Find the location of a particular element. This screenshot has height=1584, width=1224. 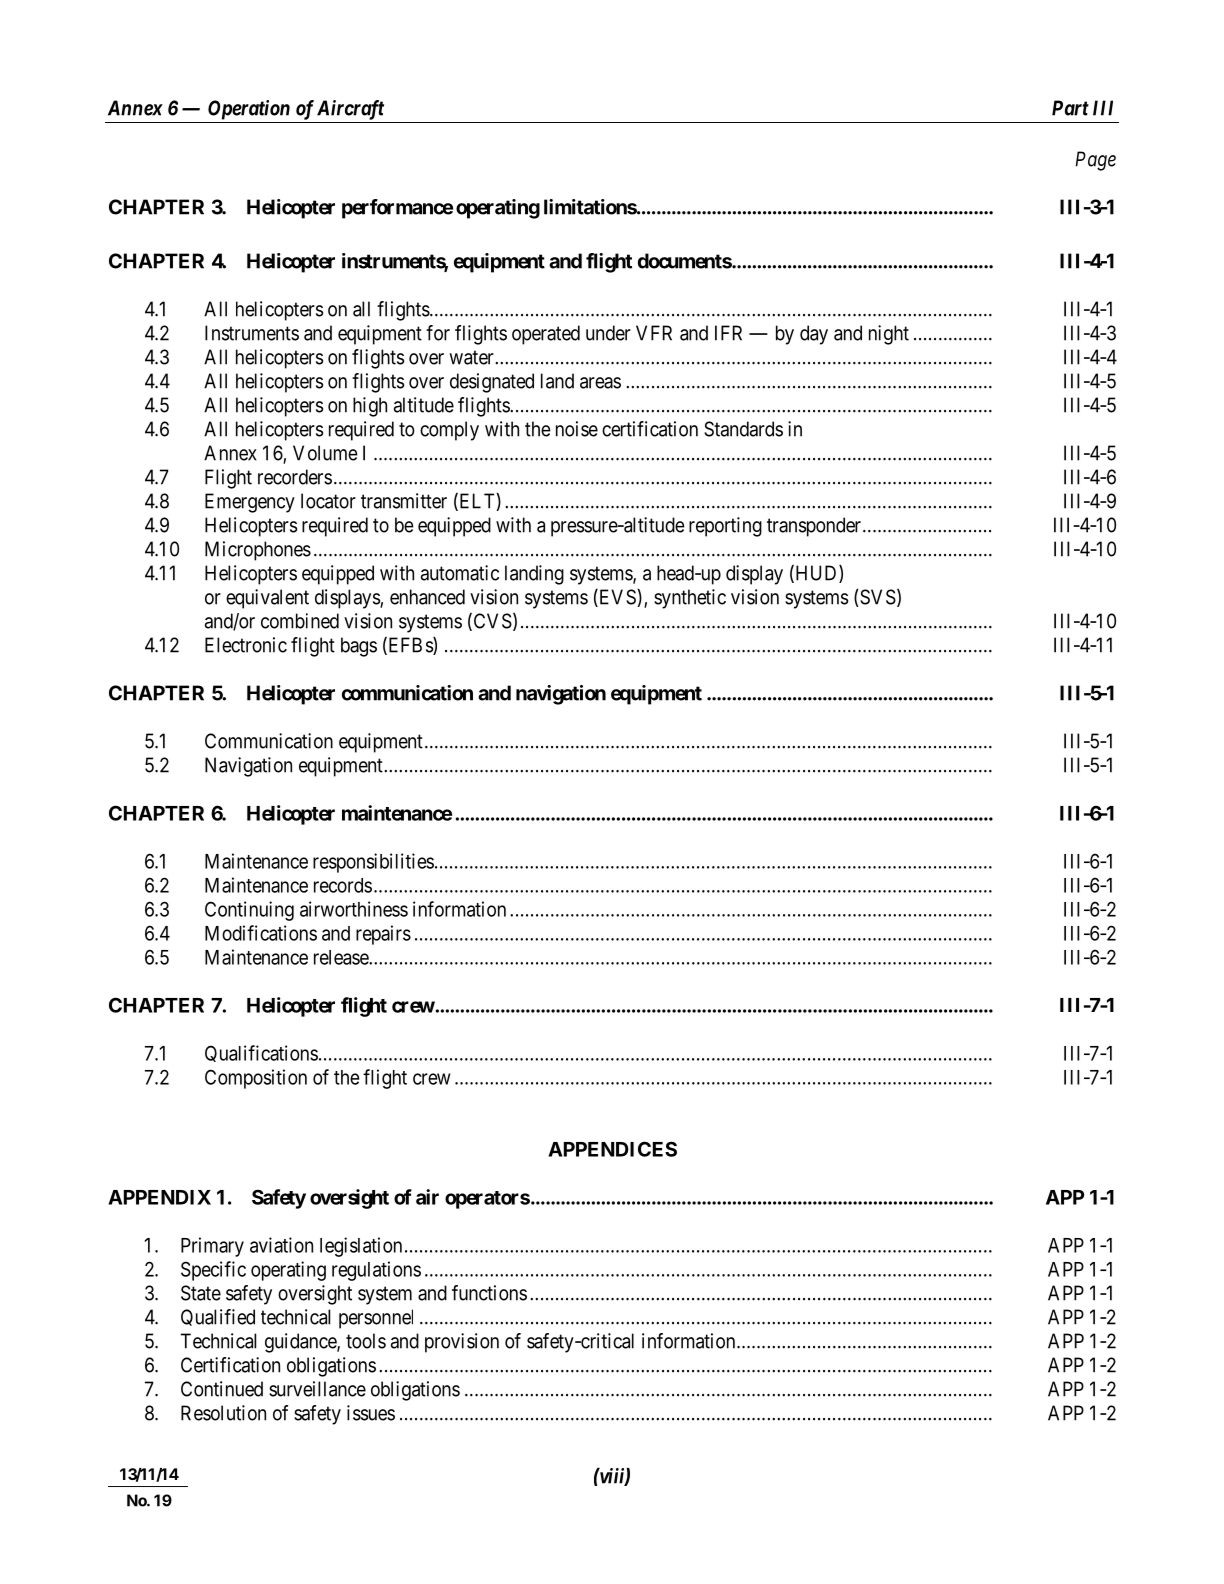

Operation is located at coordinates (249, 110).
